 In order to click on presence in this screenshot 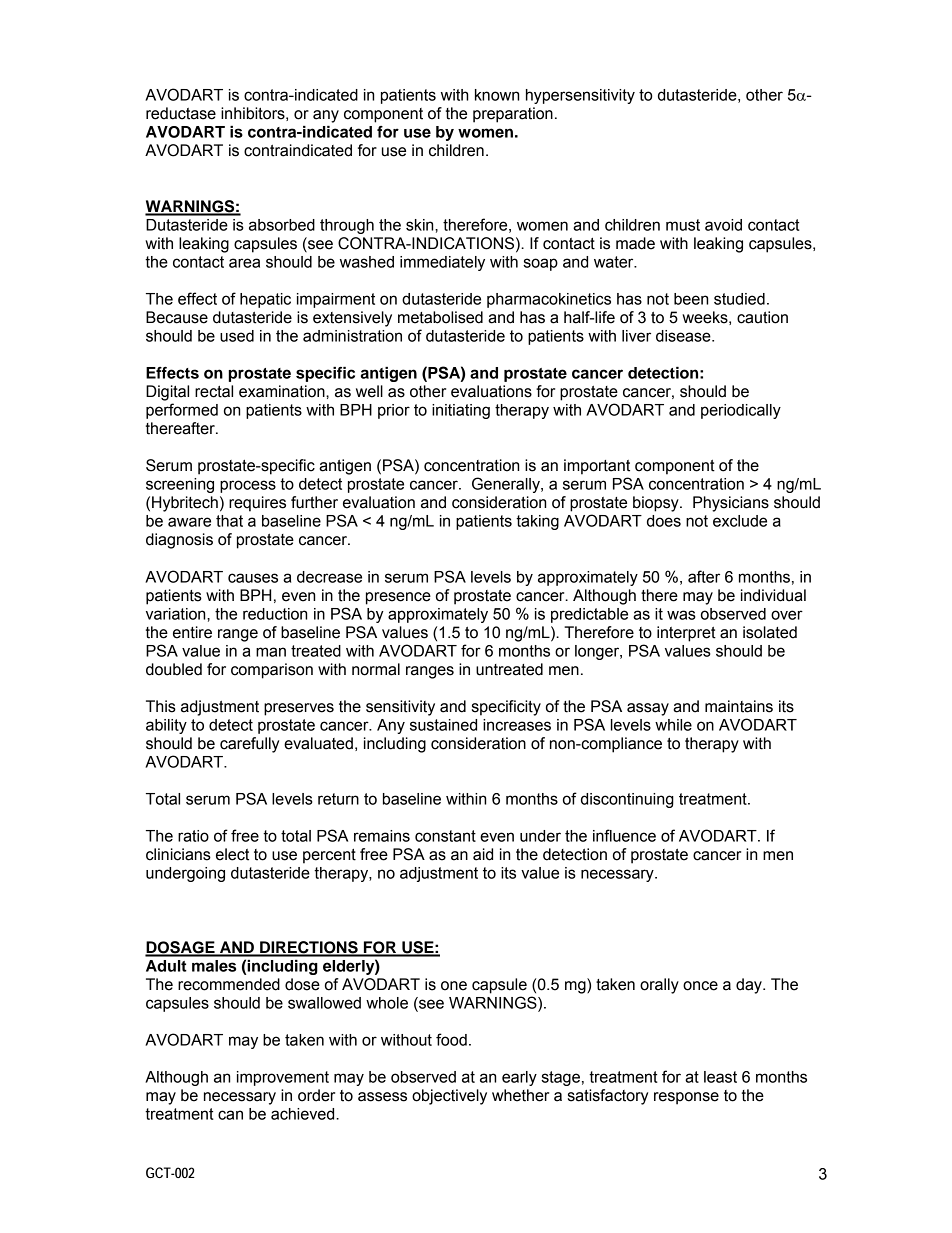, I will do `click(398, 598)`.
